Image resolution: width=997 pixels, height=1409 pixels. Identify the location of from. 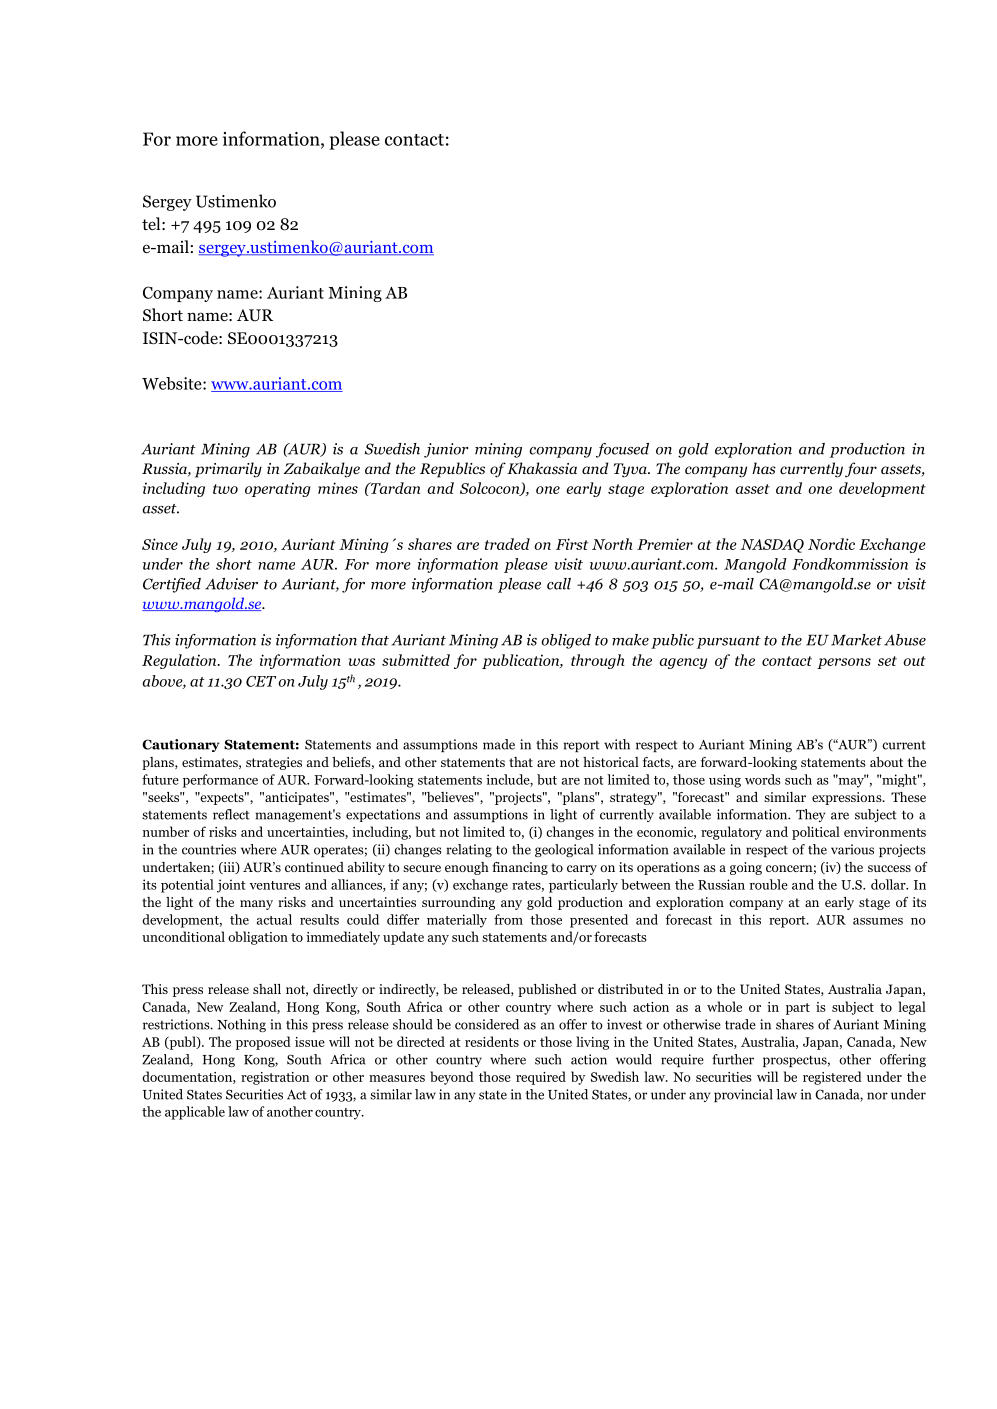
(508, 919).
